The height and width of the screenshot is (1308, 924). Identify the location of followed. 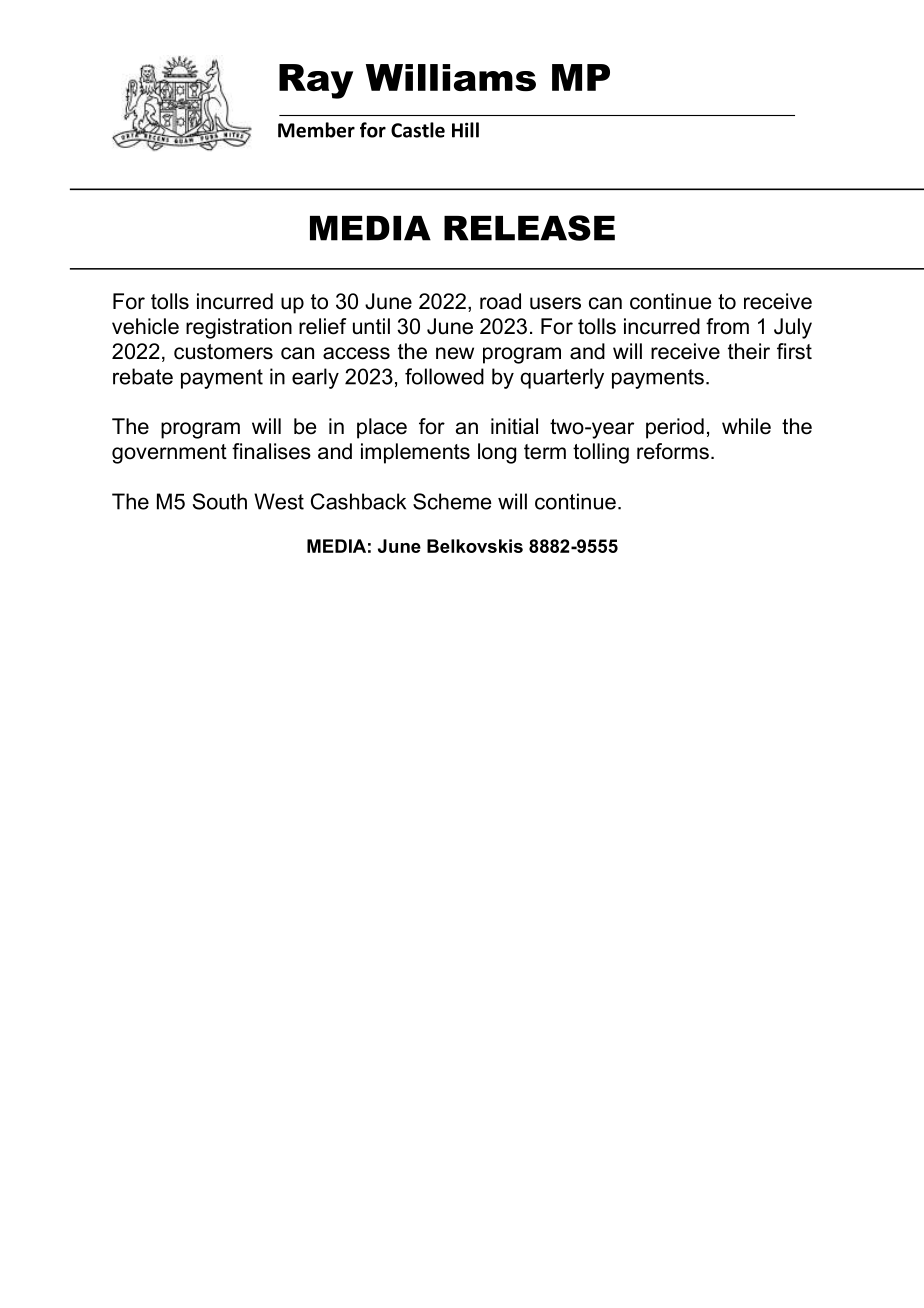
(444, 376).
